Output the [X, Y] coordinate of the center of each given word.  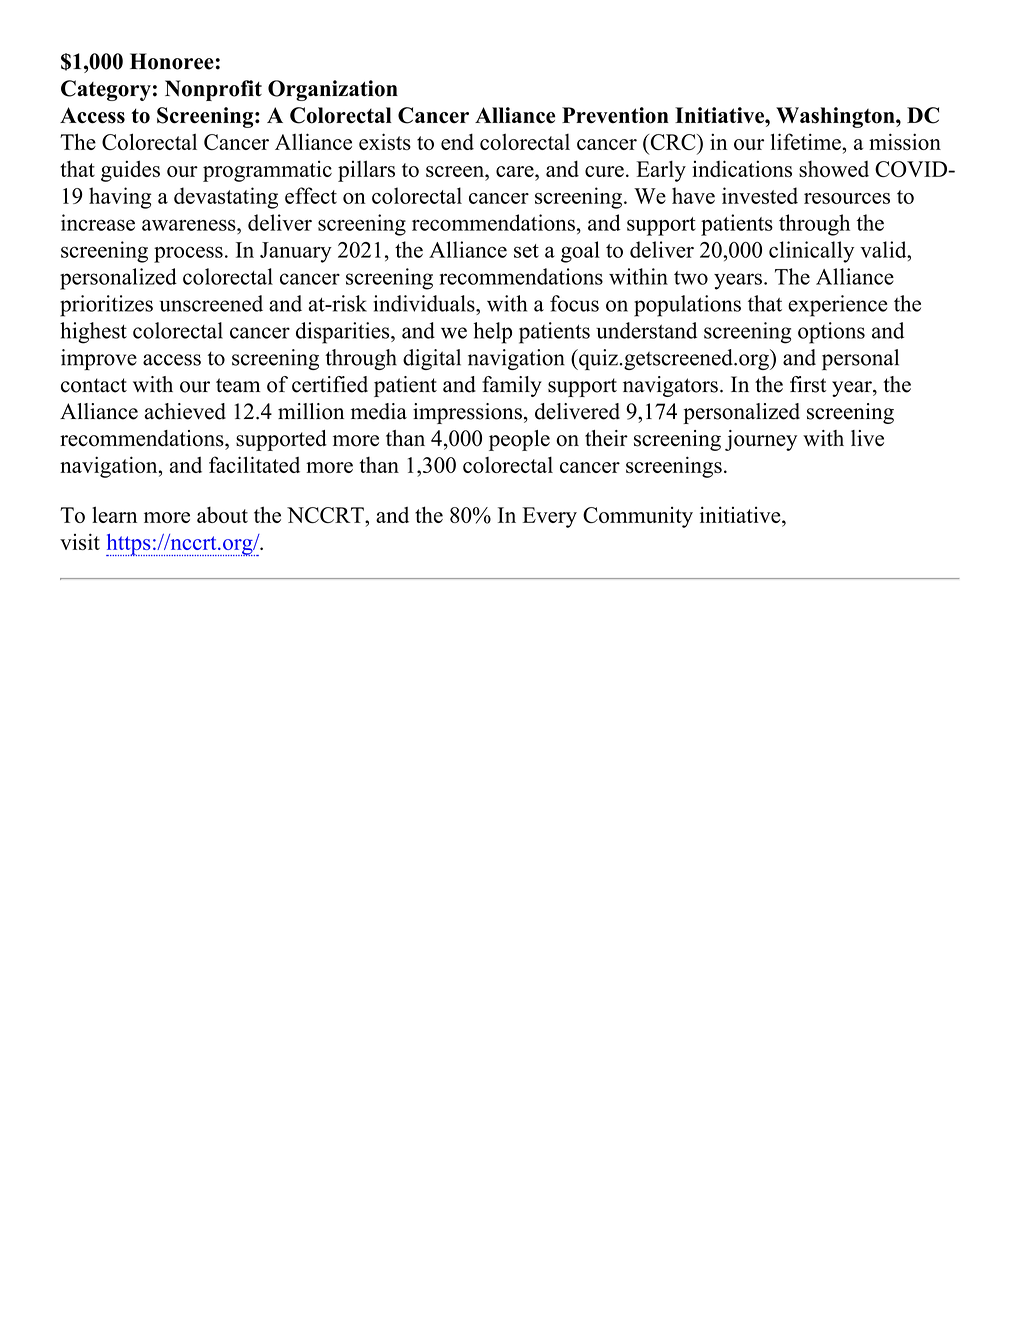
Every [550, 517]
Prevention [615, 115]
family [512, 386]
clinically [811, 252]
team [238, 385]
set [526, 251]
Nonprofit [213, 90]
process [188, 254]
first [808, 384]
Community [638, 517]
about [222, 515]
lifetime [807, 141]
